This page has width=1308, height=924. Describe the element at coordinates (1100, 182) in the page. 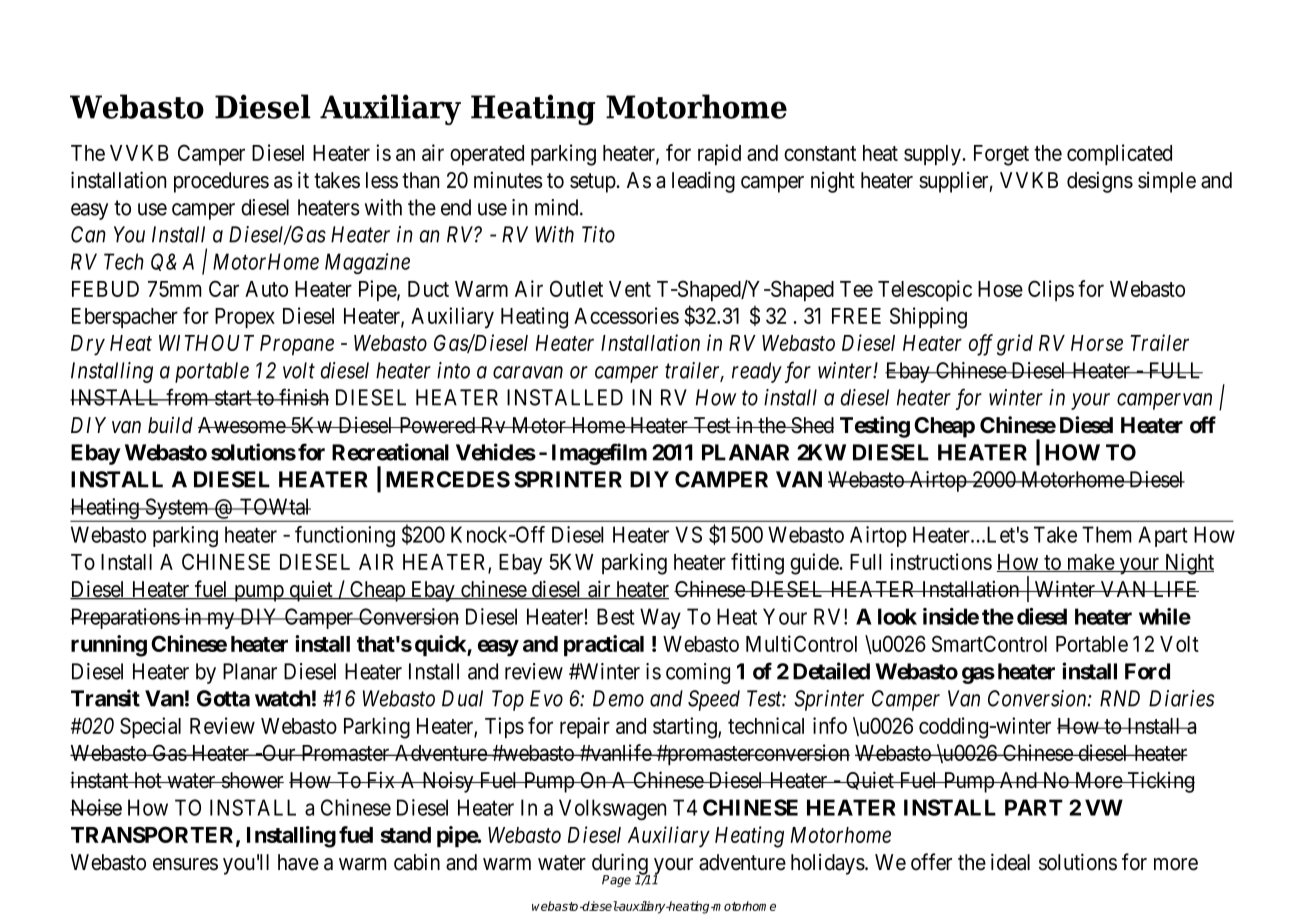

I see `designs` at that location.
